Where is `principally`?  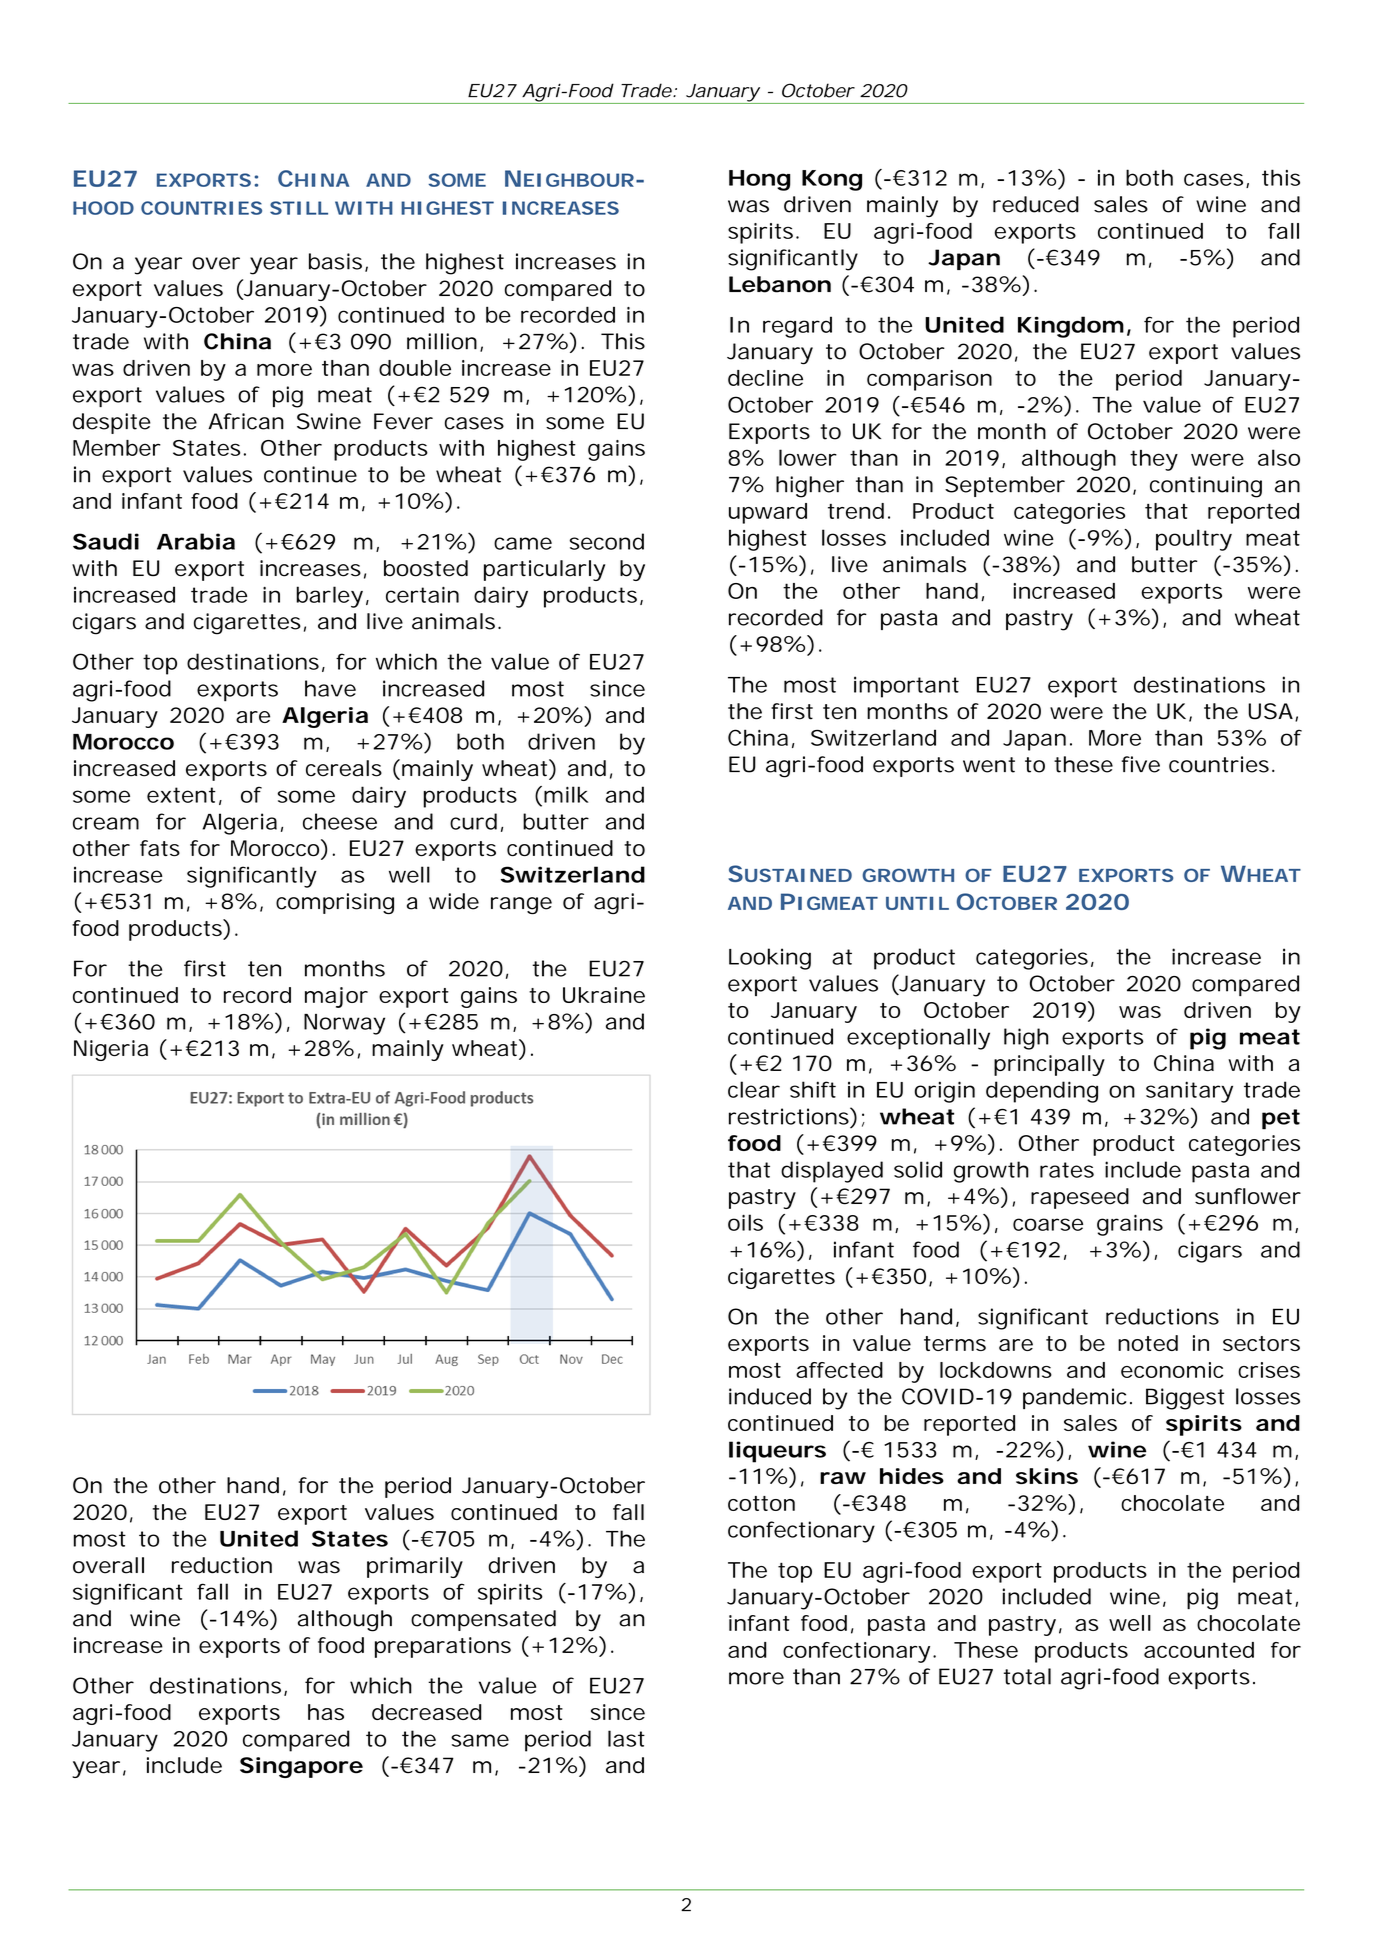 principally is located at coordinates (1049, 1065).
